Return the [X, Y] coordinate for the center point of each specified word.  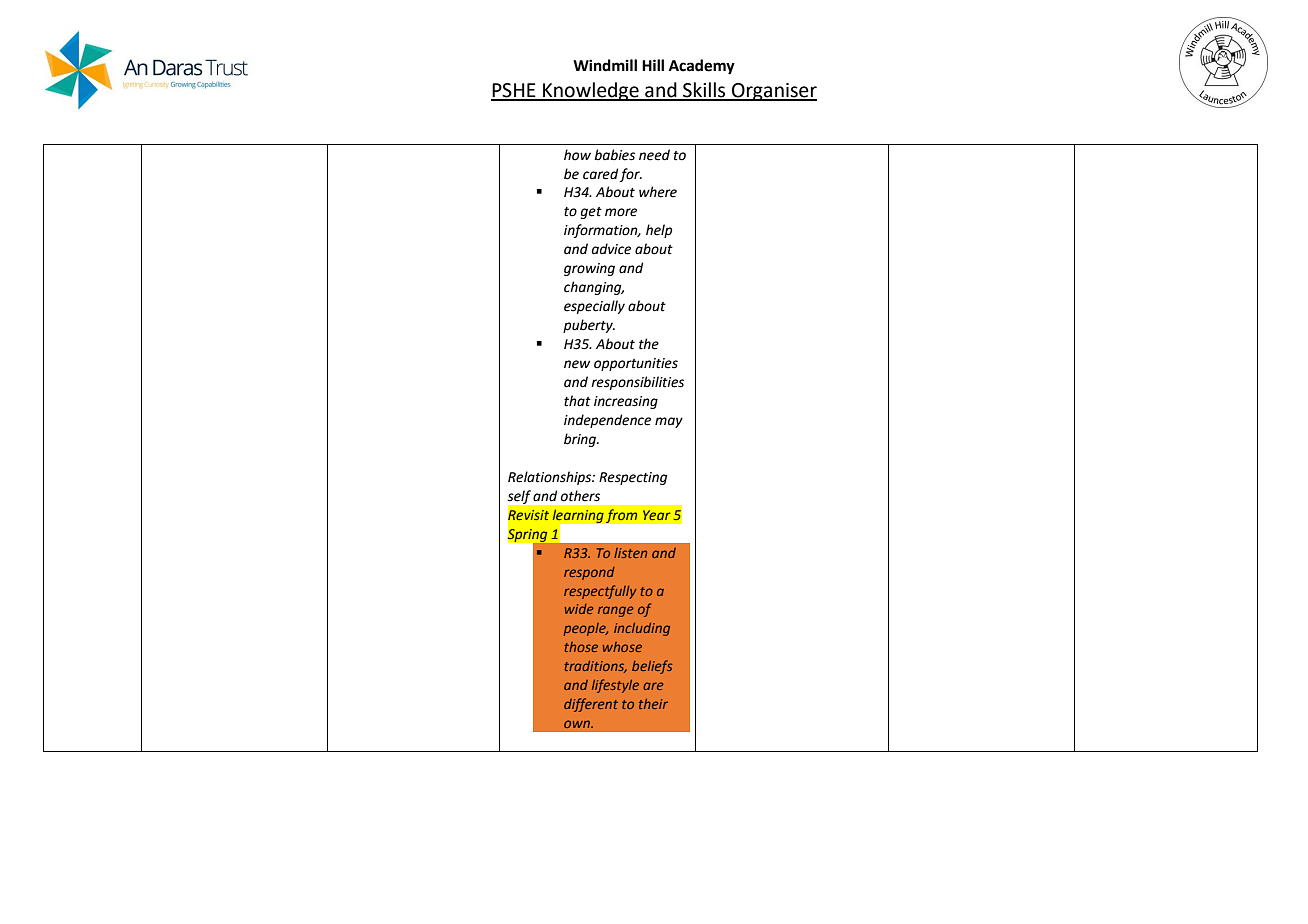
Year [656, 515]
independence [607, 421]
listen [630, 553]
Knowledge [591, 91]
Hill [653, 65]
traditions [595, 667]
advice [611, 249]
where [658, 192]
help [659, 231]
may [669, 422]
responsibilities [637, 383]
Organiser [773, 92]
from [621, 516]
